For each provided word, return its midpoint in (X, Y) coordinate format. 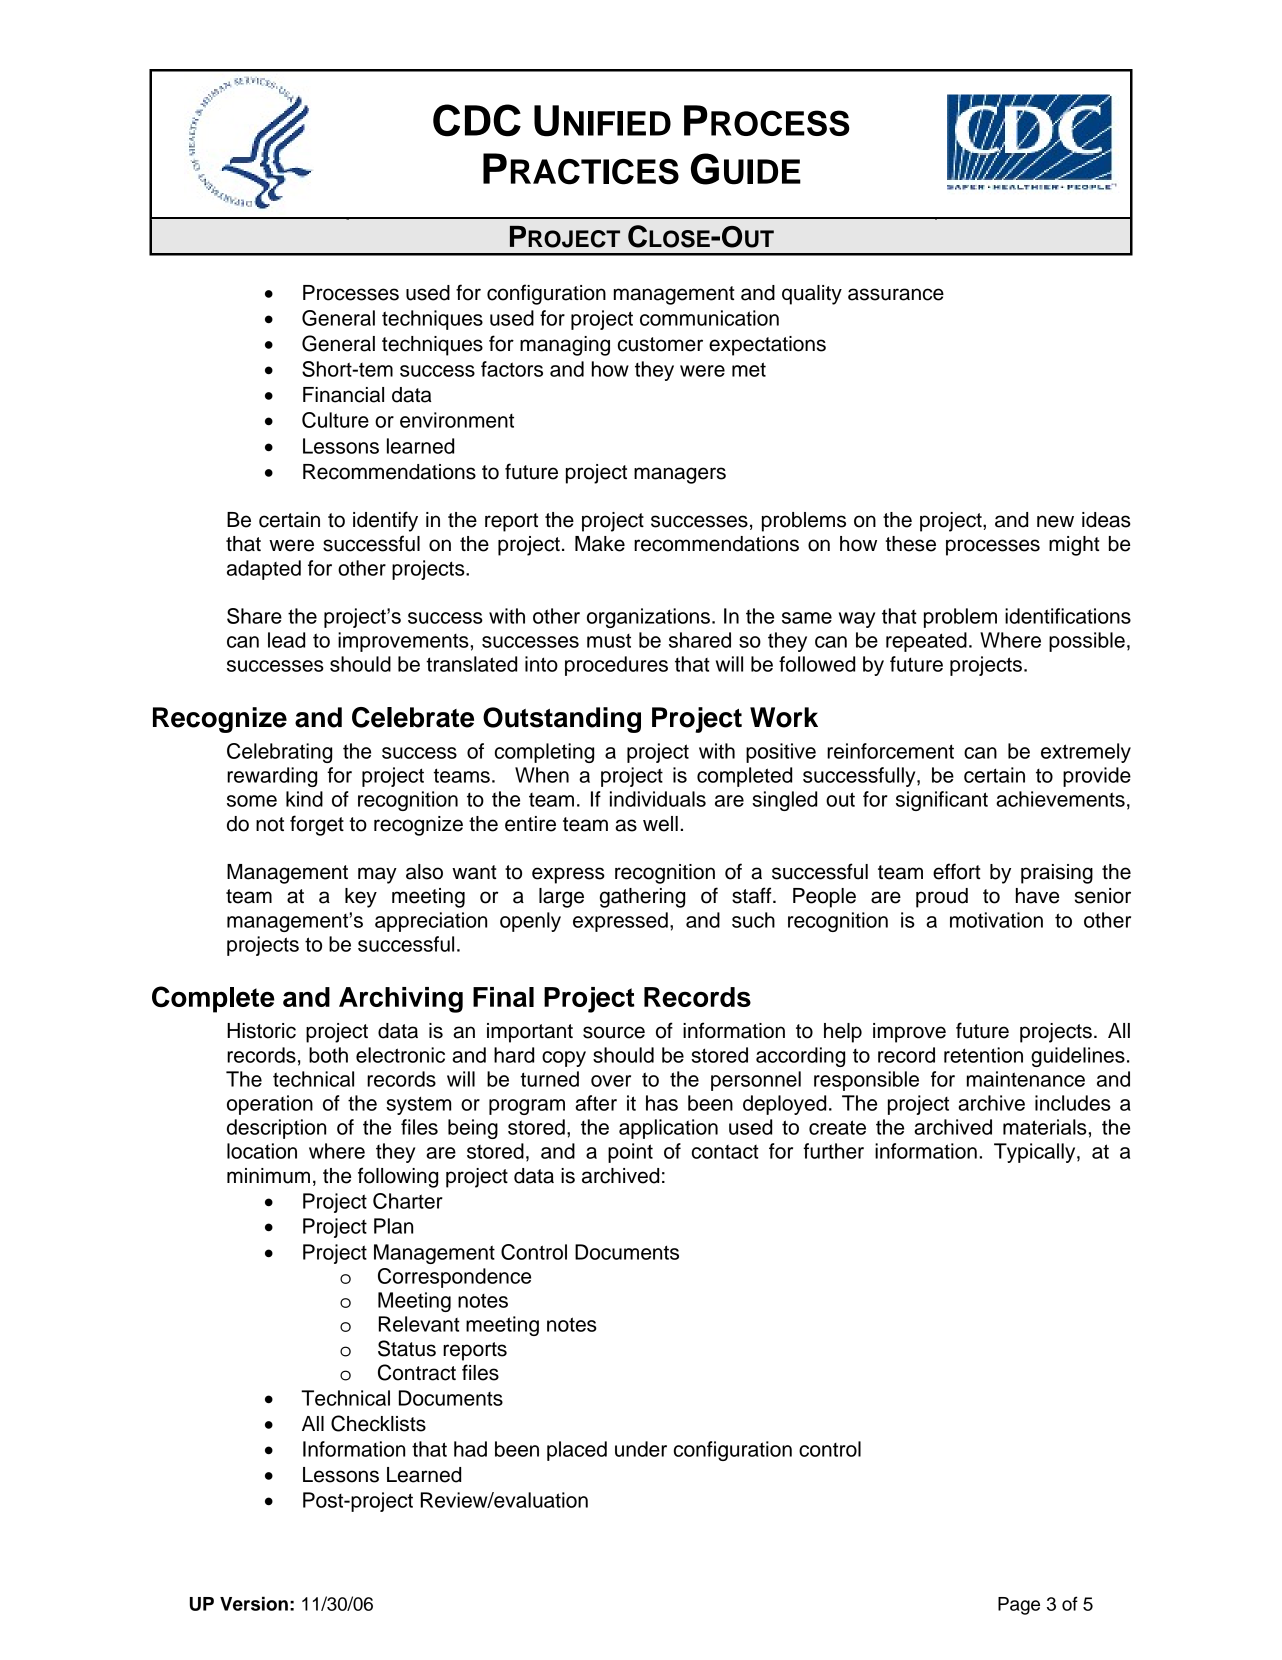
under (641, 1449)
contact (725, 1152)
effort (957, 871)
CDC (477, 120)
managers (680, 475)
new (1055, 521)
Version (254, 1603)
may (377, 875)
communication (709, 318)
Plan (393, 1226)
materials (1045, 1127)
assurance (896, 294)
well (660, 824)
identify (385, 521)
